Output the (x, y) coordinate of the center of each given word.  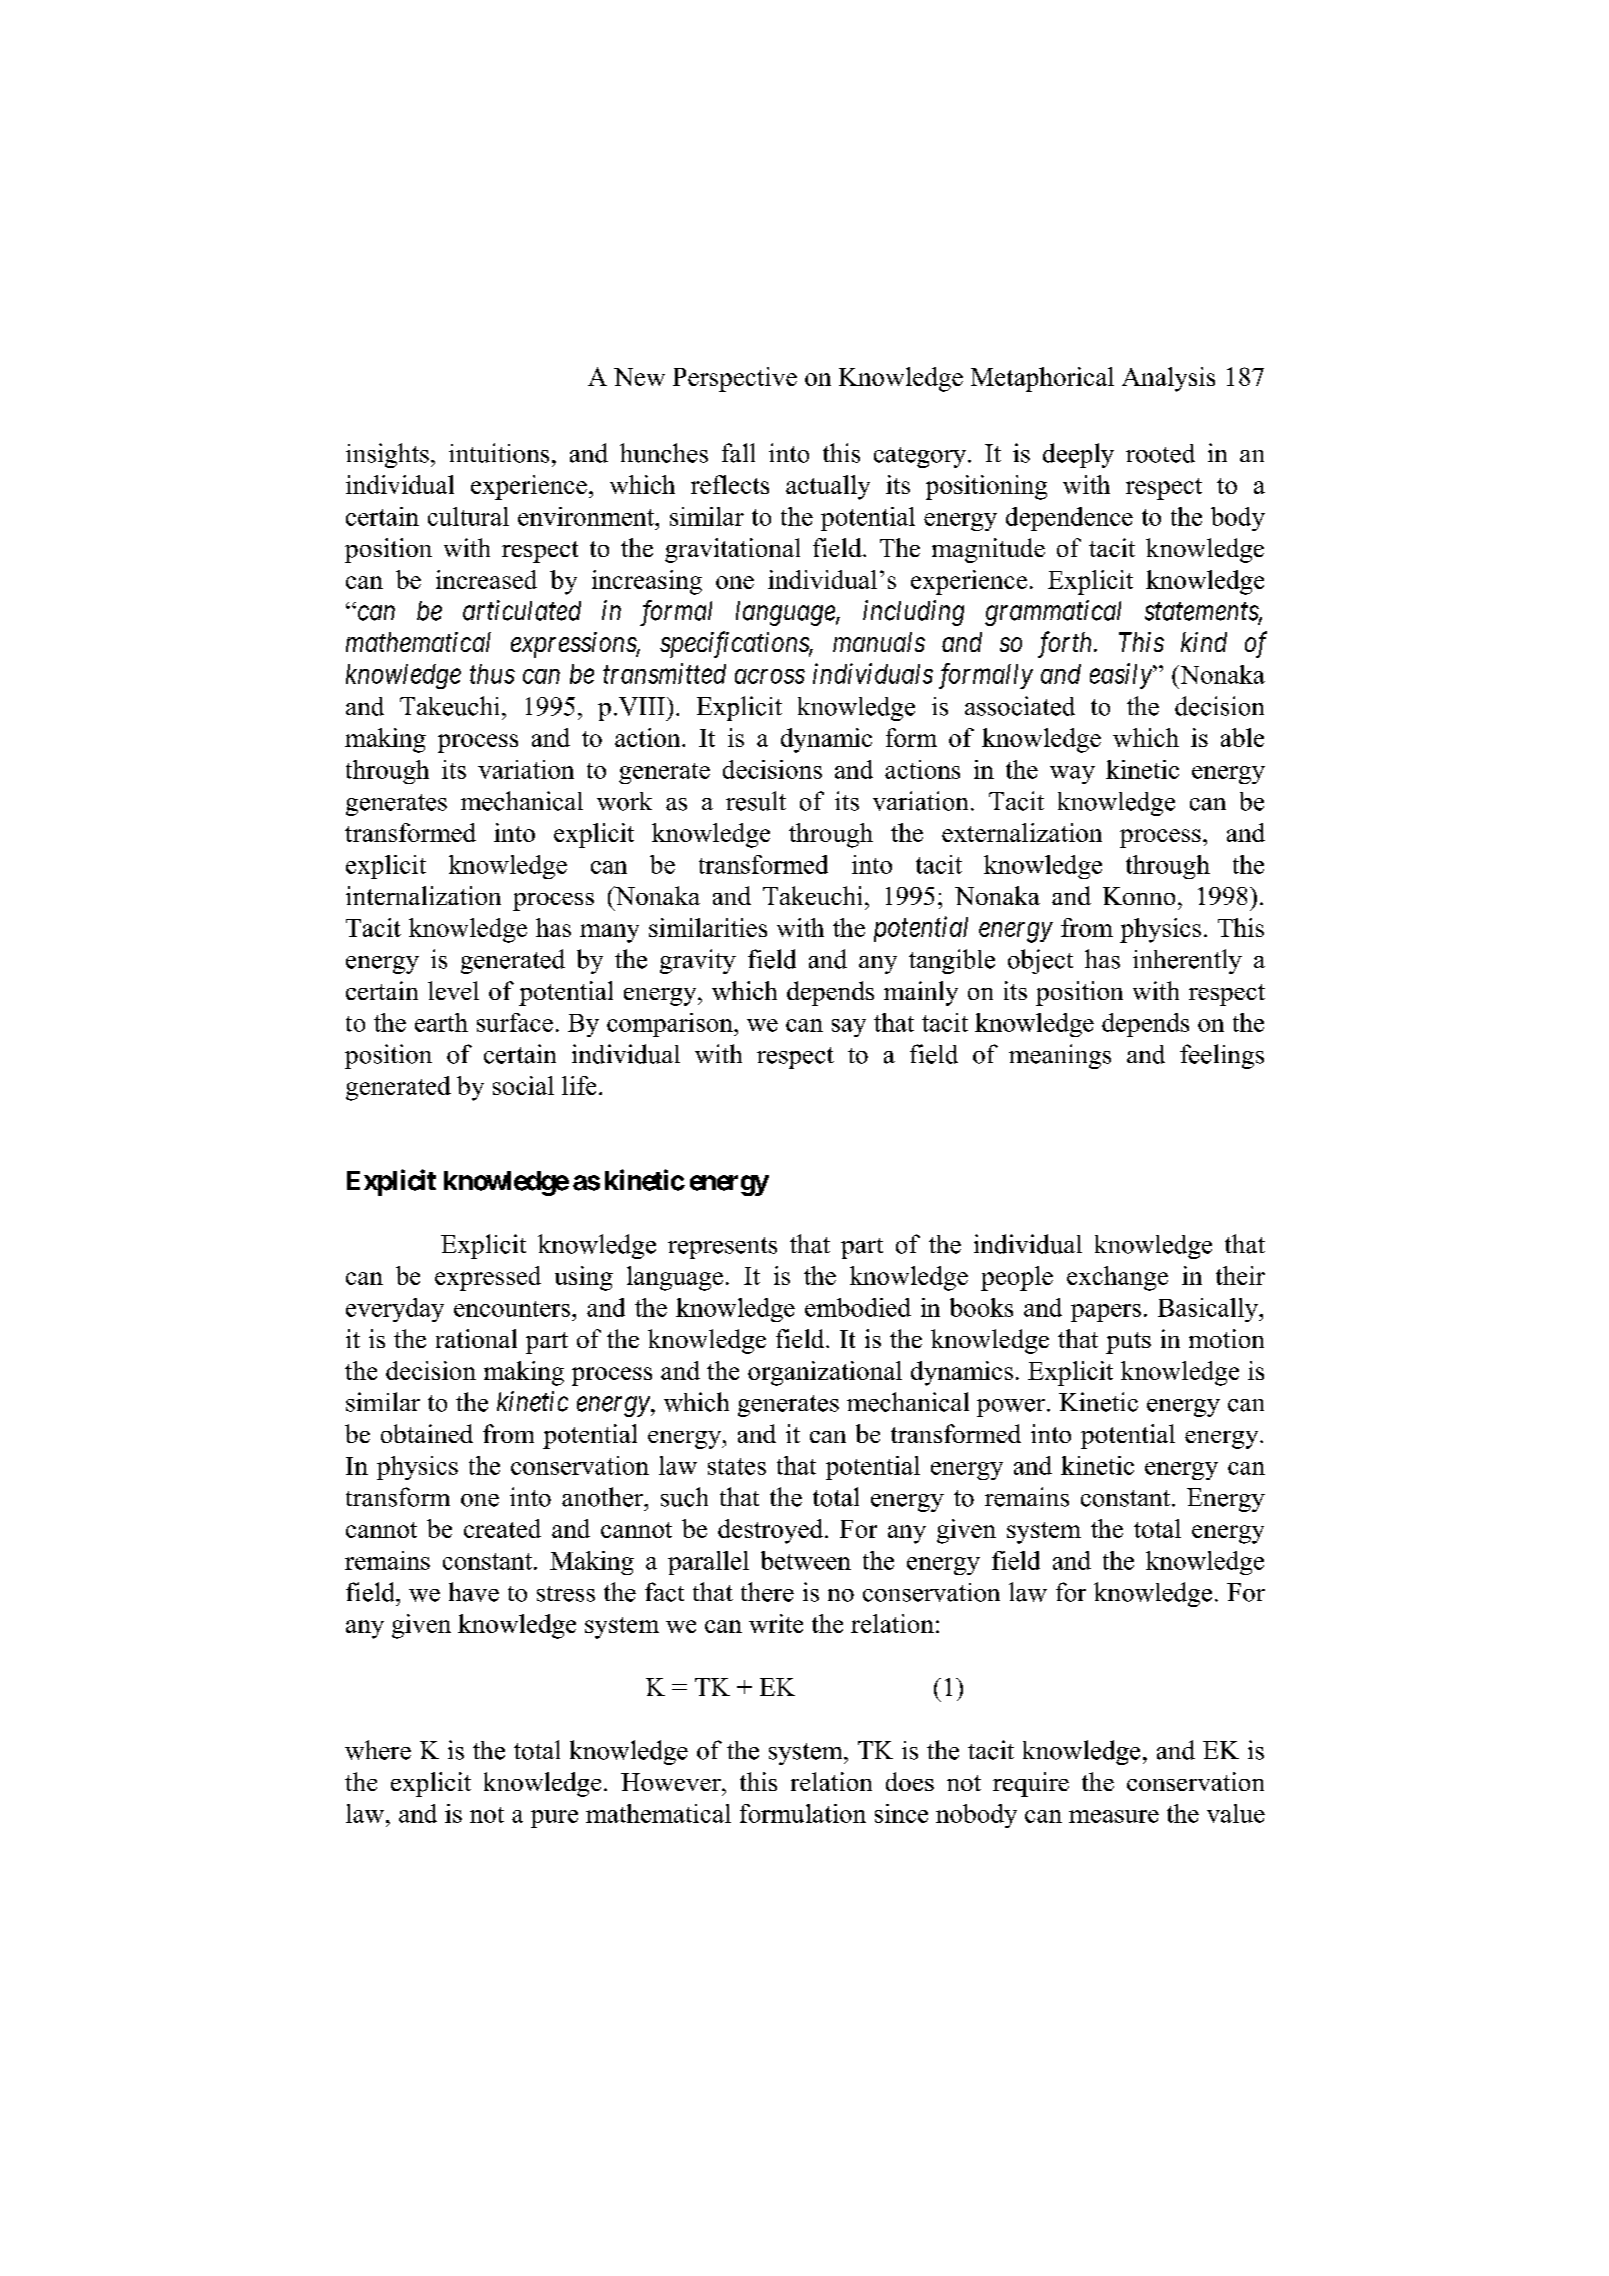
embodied (858, 1307)
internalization (423, 895)
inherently (1187, 961)
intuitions (499, 453)
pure (554, 1819)
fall (738, 453)
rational (476, 1338)
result (756, 801)
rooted (1160, 453)
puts (1128, 1343)
